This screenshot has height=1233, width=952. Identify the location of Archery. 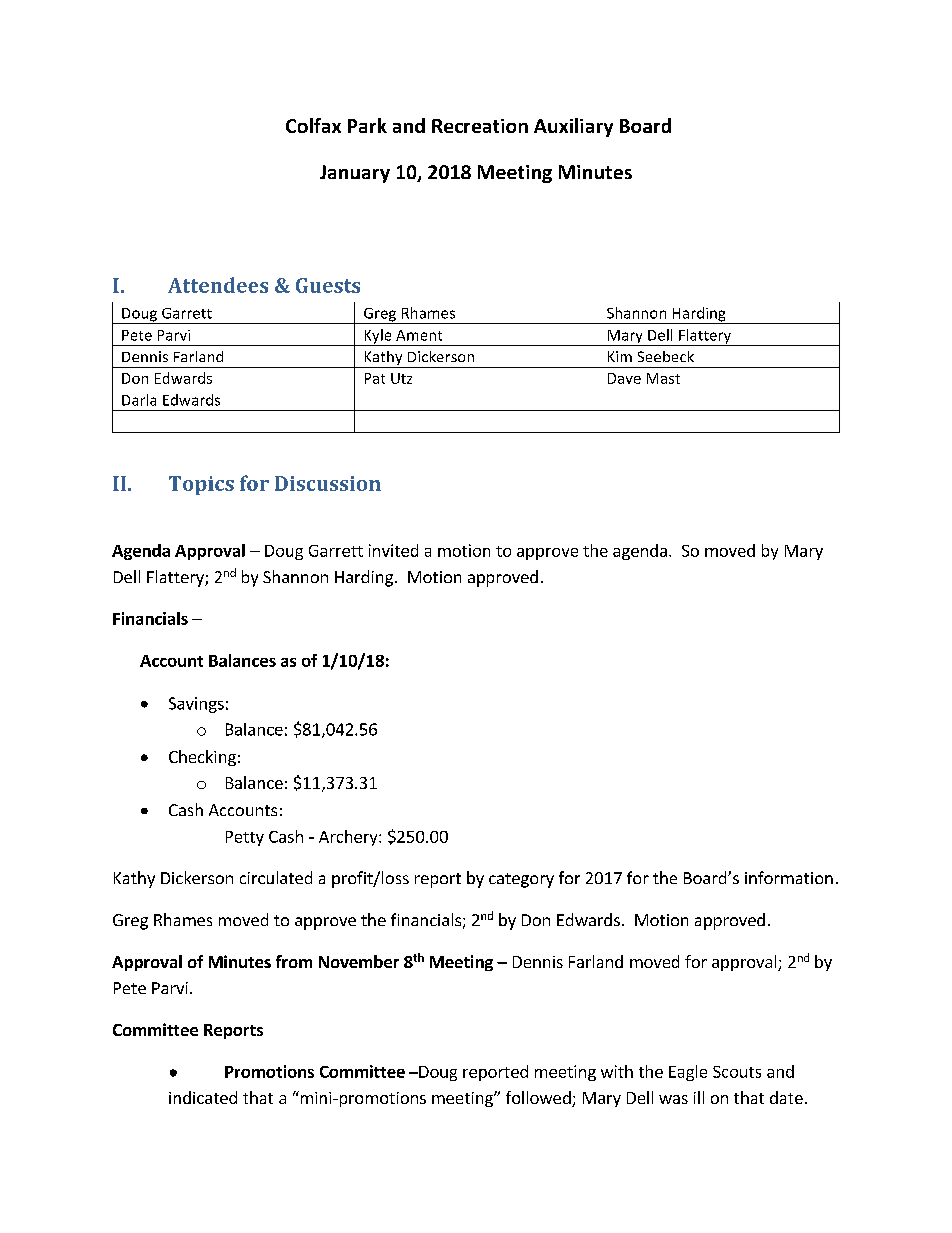
(349, 838).
